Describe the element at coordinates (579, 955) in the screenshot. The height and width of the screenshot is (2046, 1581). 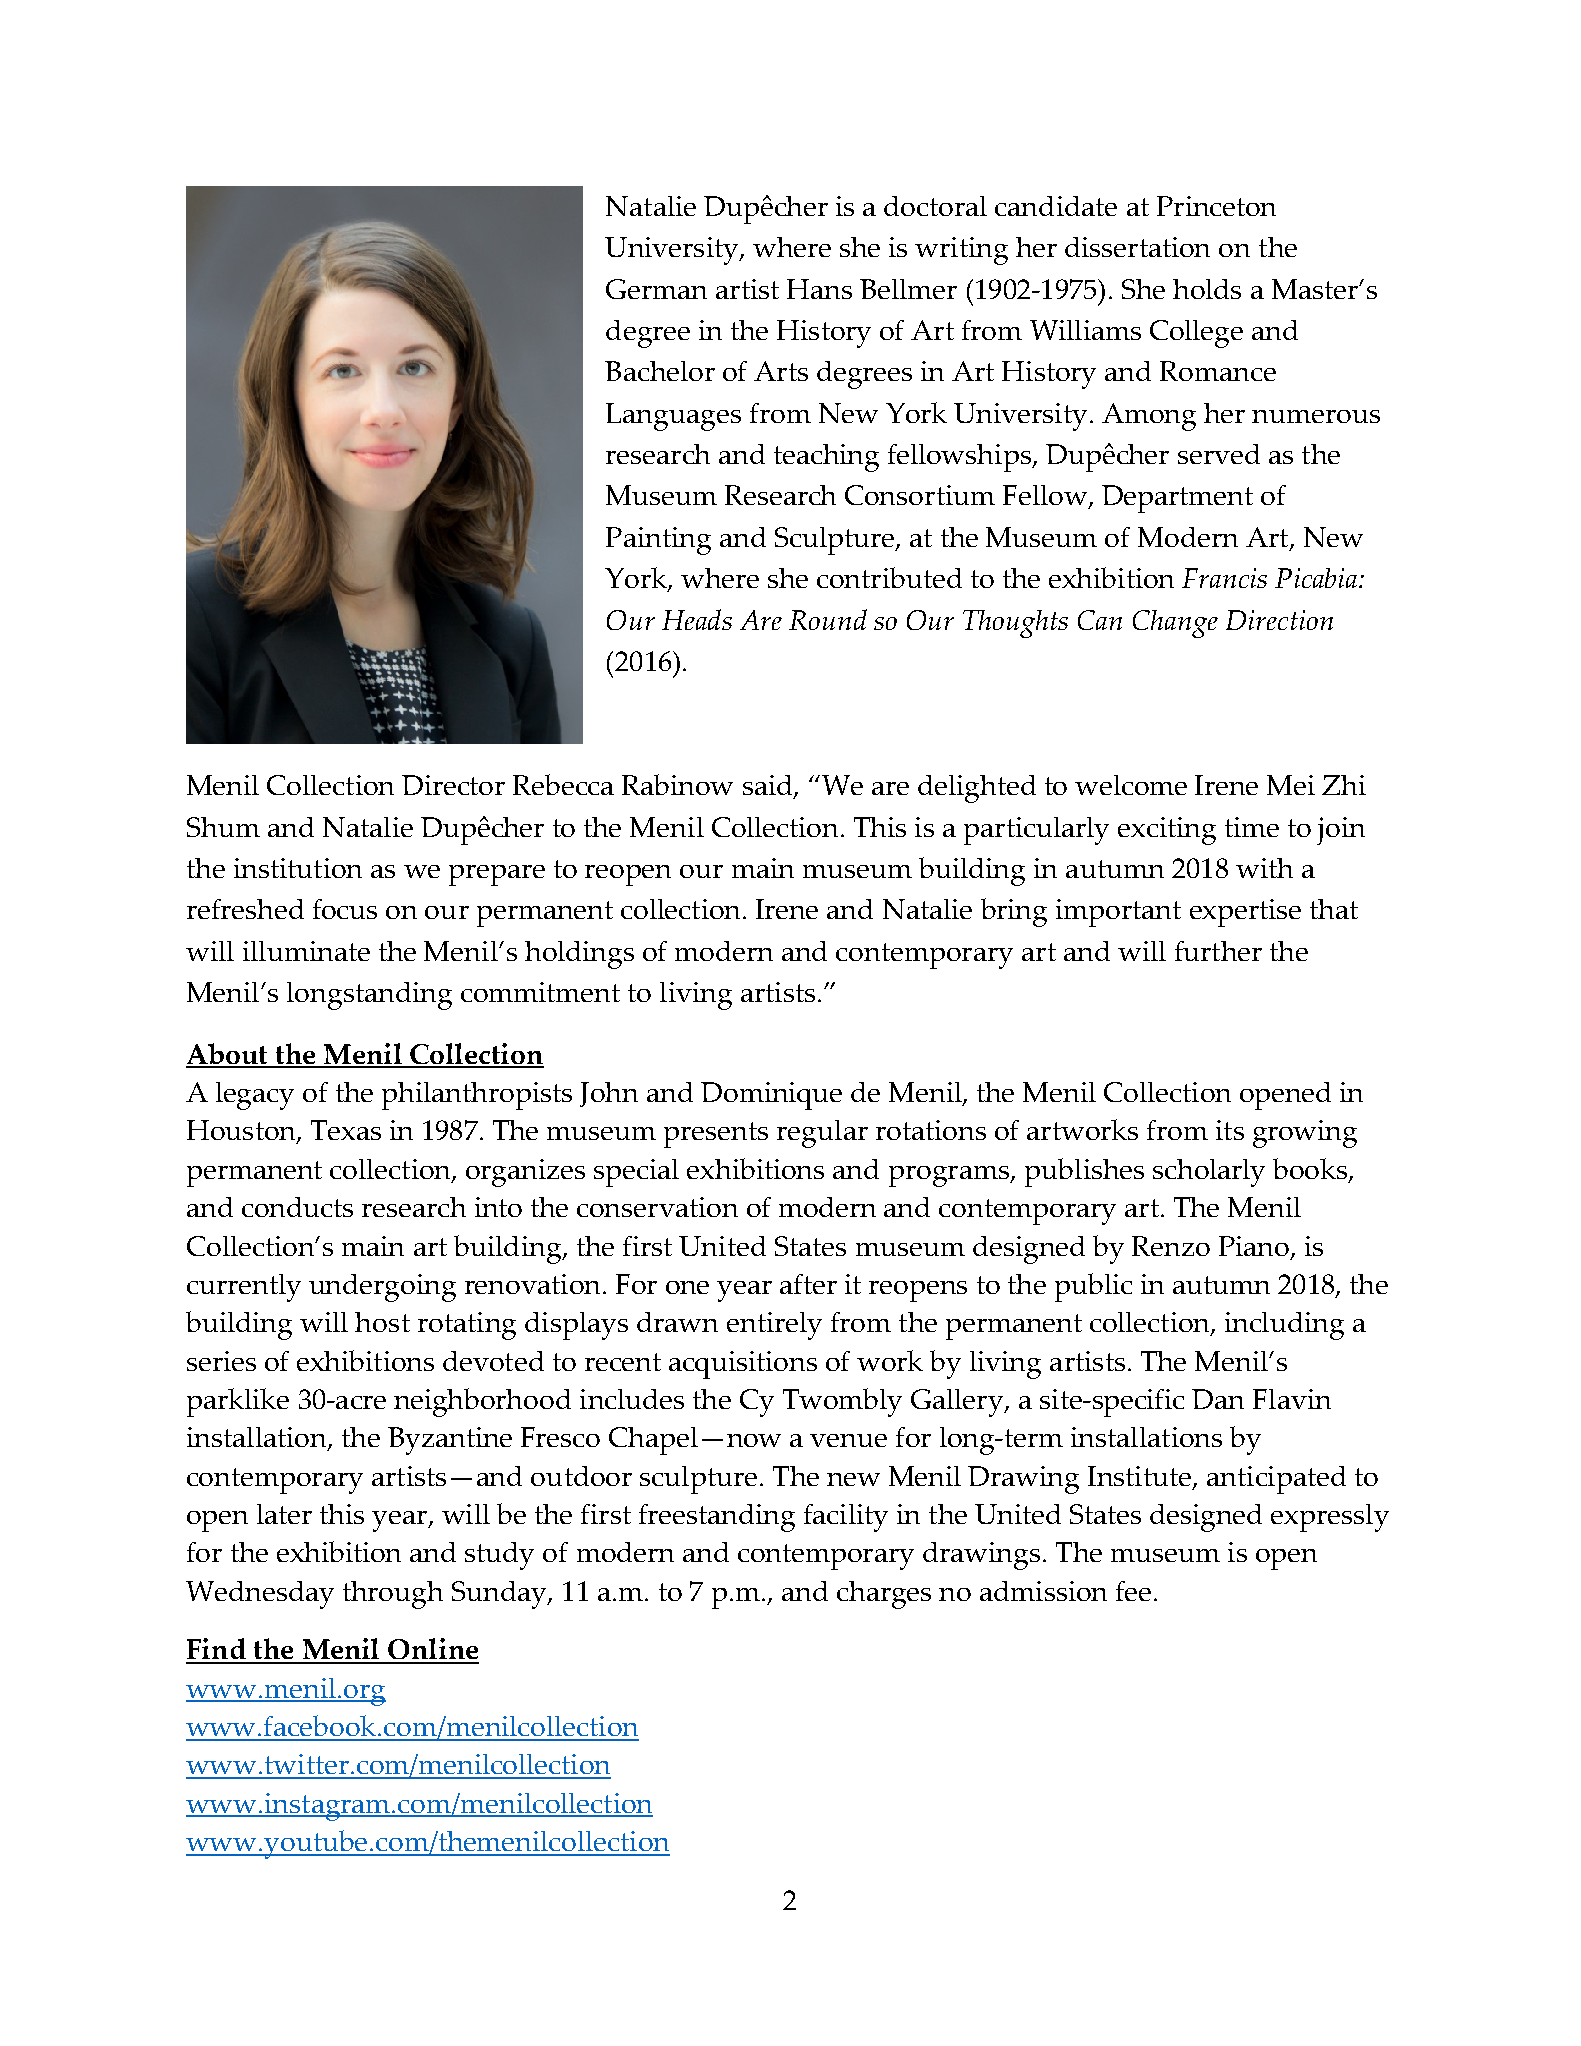
I see `holdings` at that location.
